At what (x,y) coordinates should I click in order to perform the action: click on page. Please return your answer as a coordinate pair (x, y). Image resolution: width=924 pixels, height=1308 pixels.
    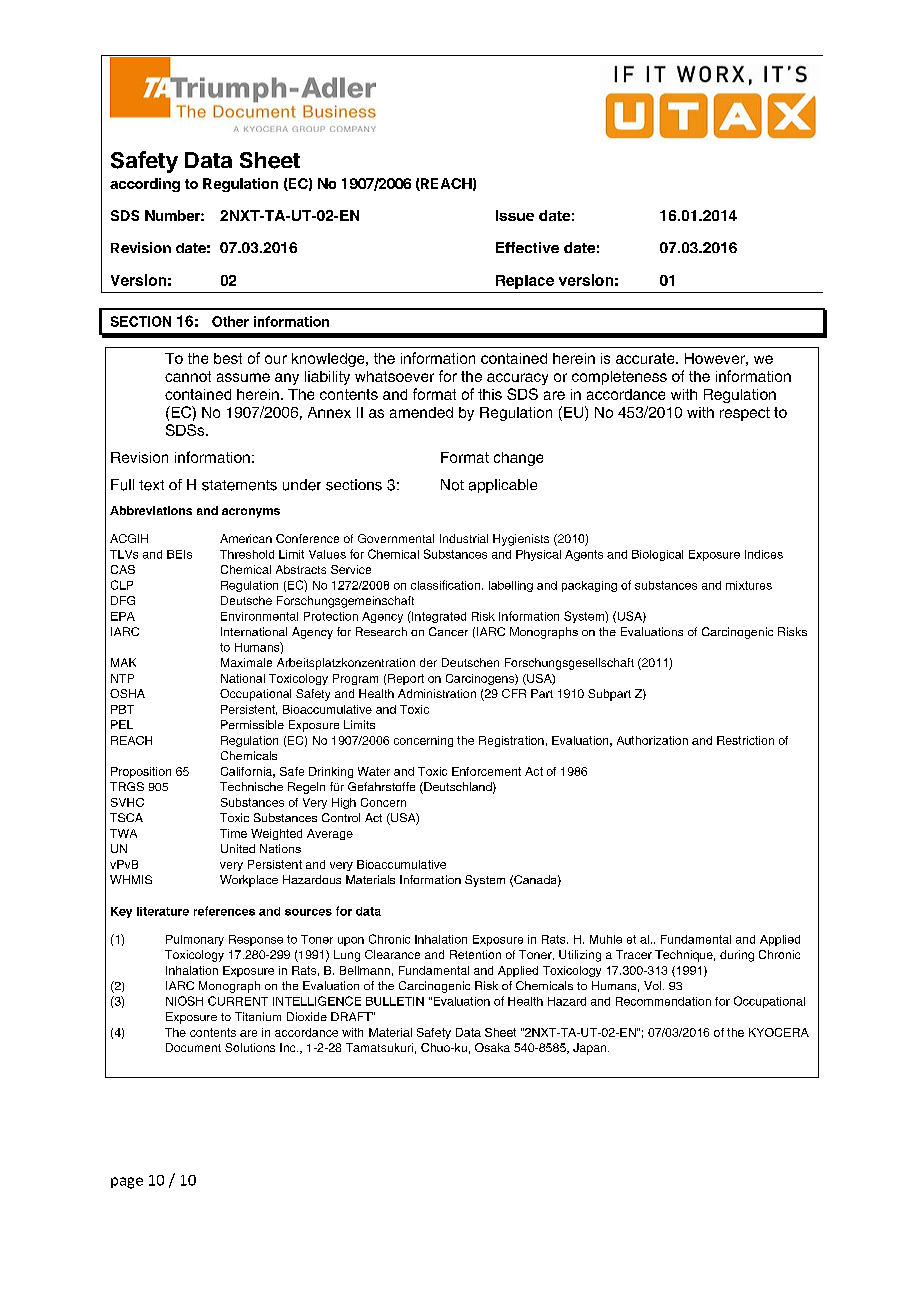
    Looking at the image, I should click on (127, 1183).
